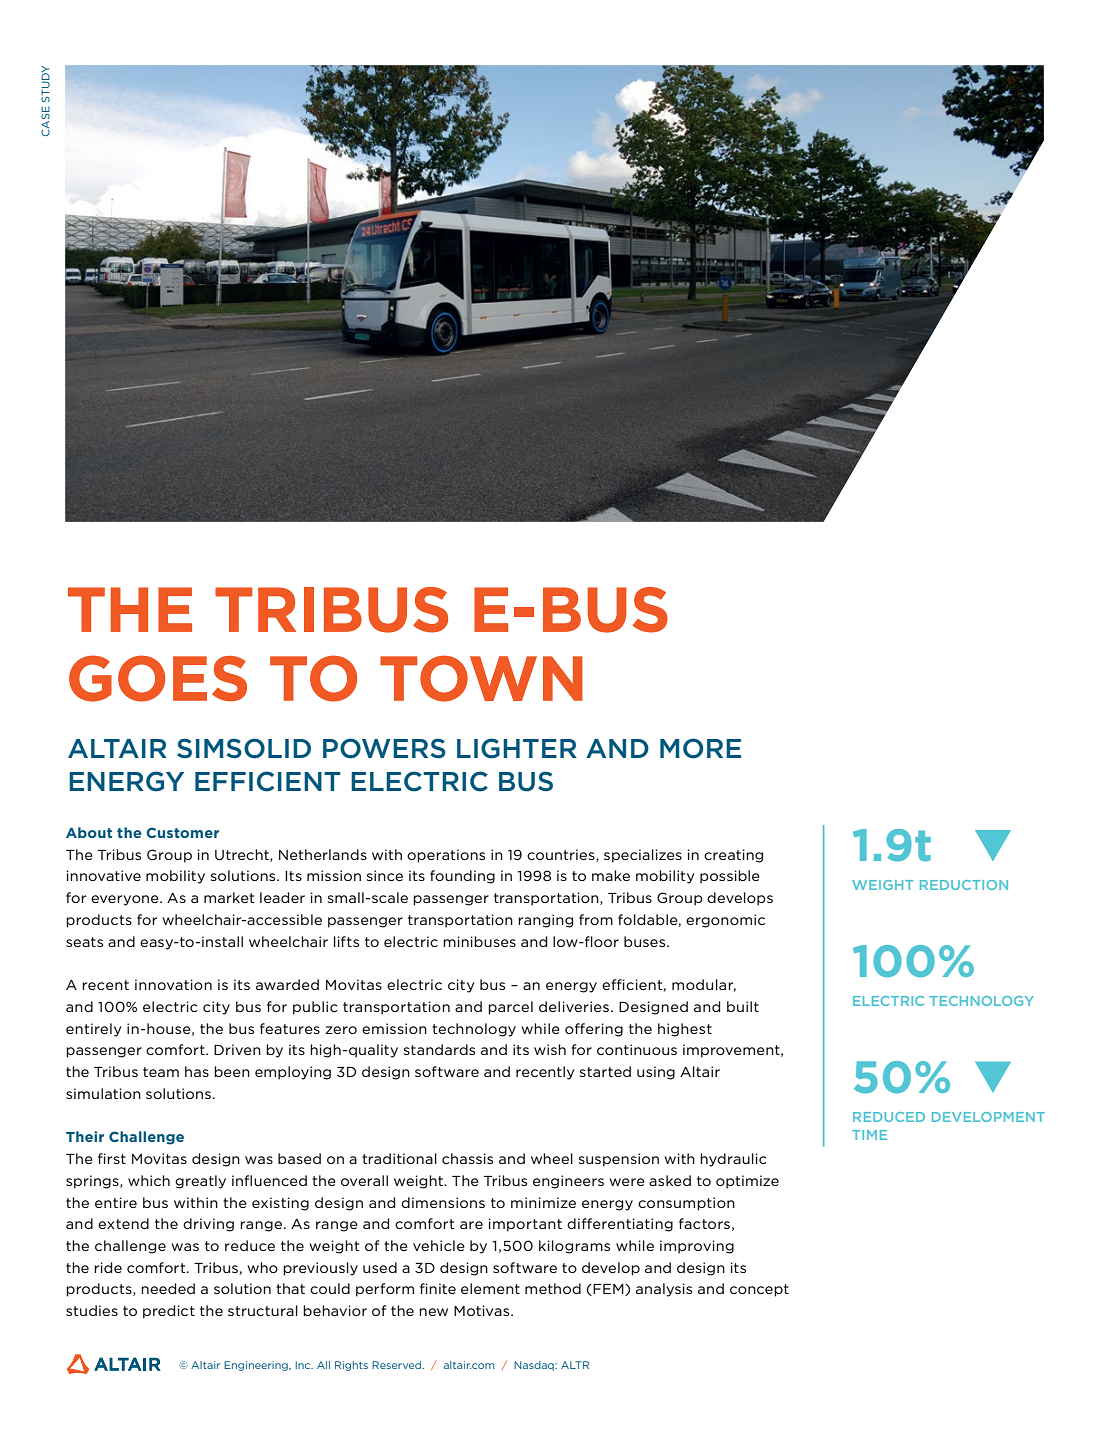 The width and height of the screenshot is (1109, 1435). What do you see at coordinates (481, 678) in the screenshot?
I see `TOWN` at bounding box center [481, 678].
